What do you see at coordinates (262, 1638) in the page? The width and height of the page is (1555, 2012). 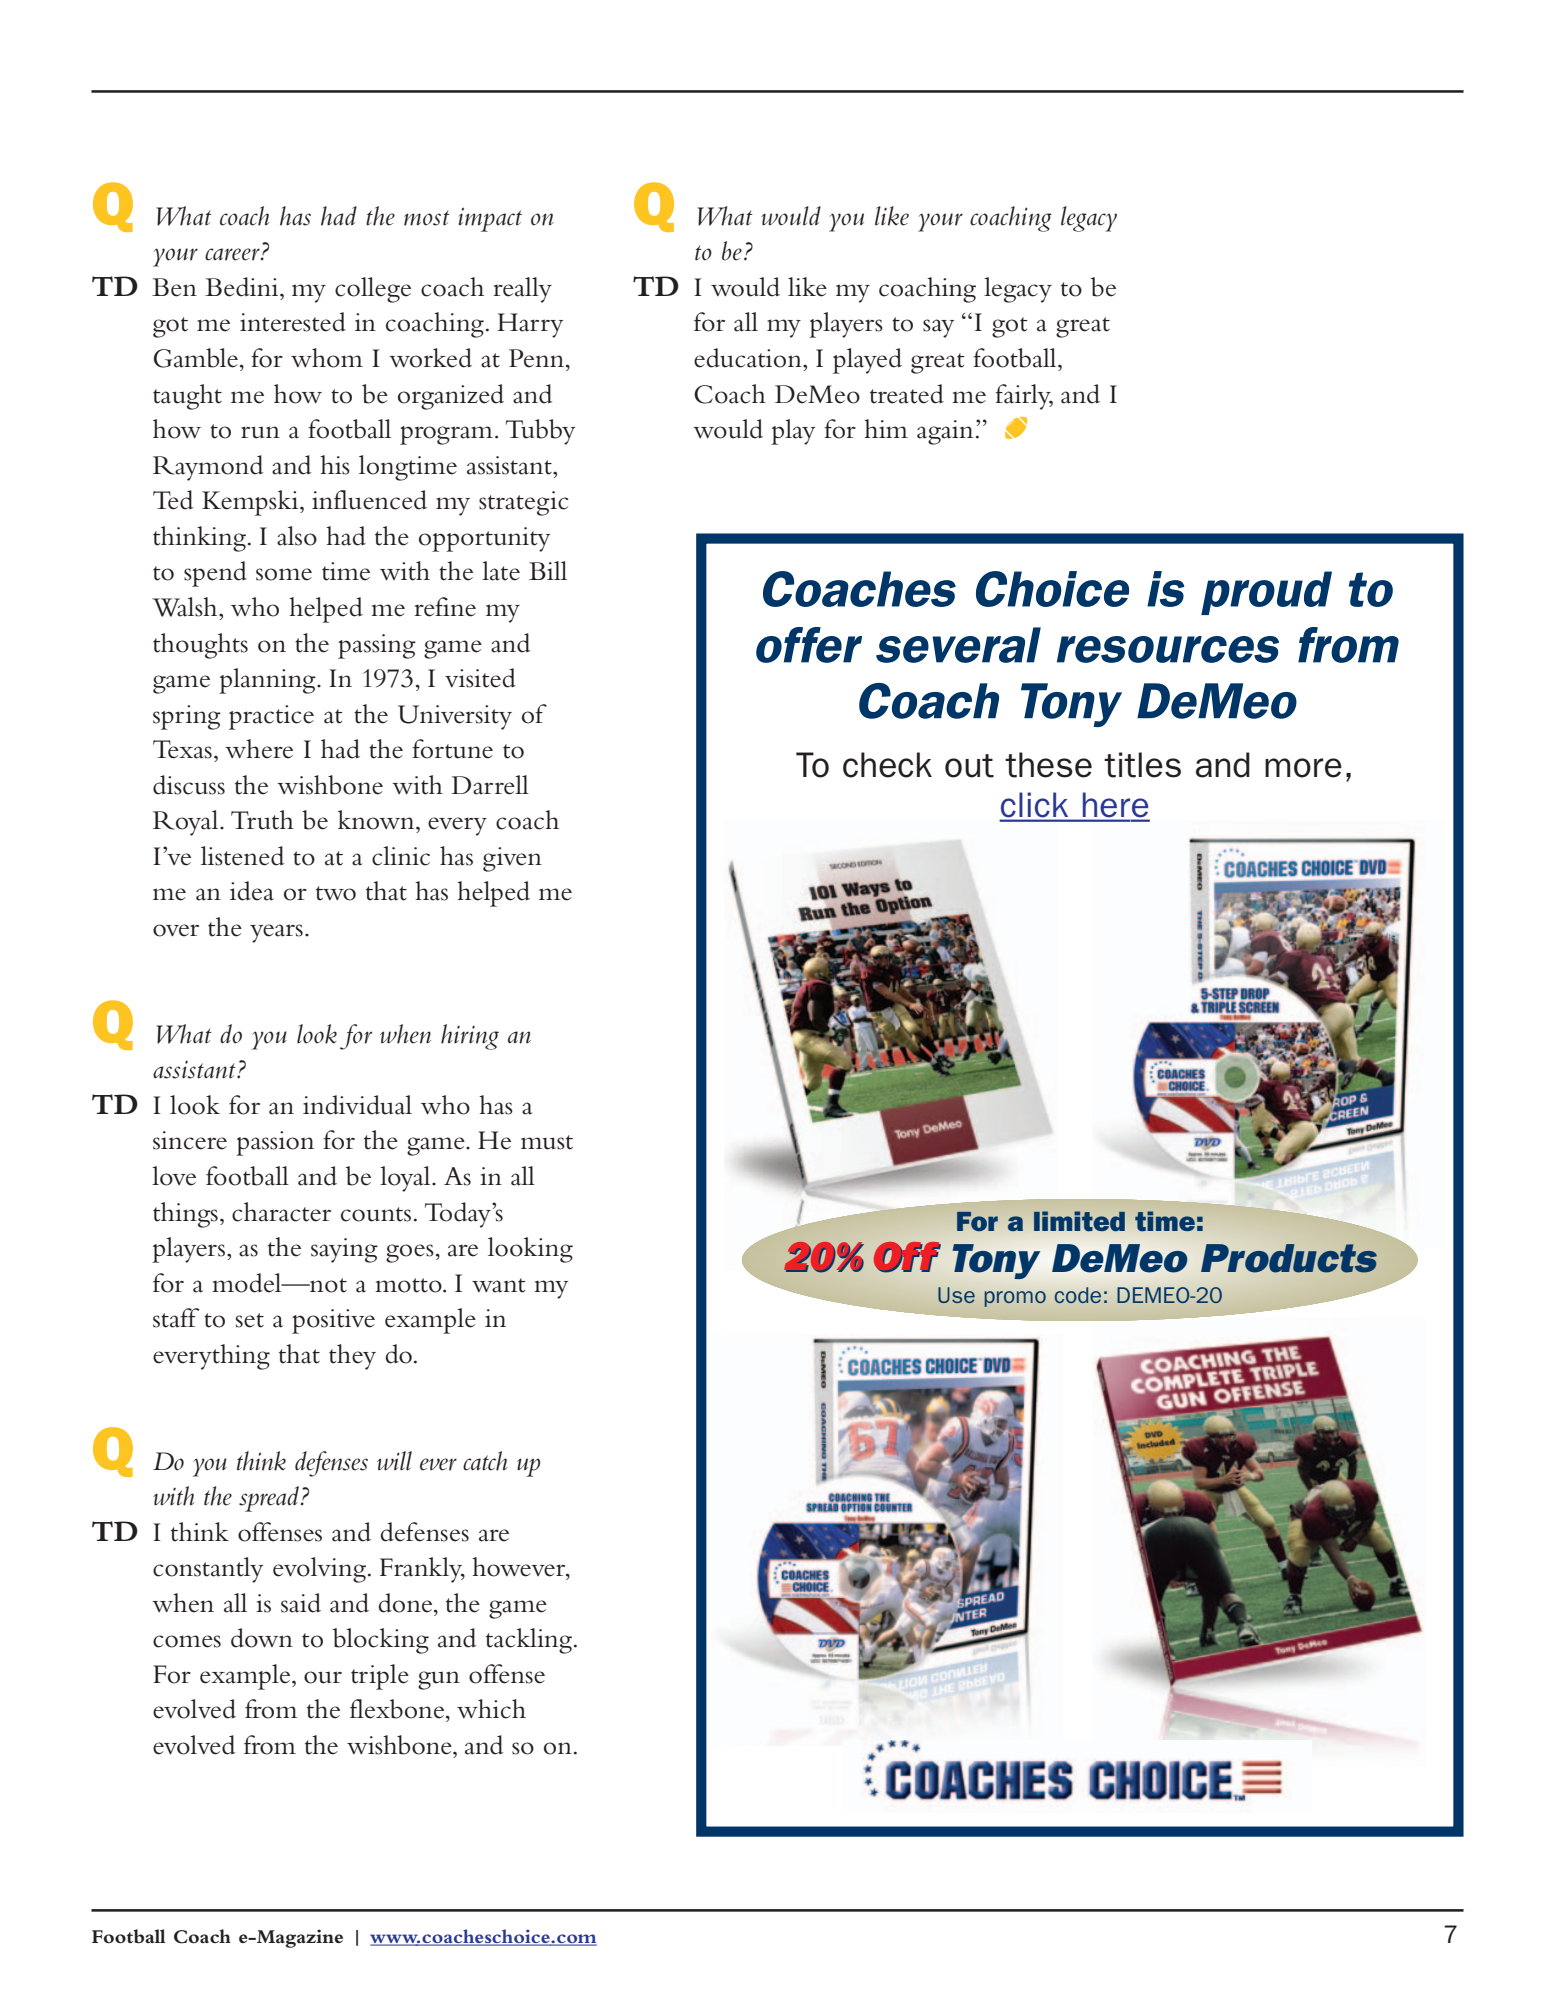 I see `down` at bounding box center [262, 1638].
